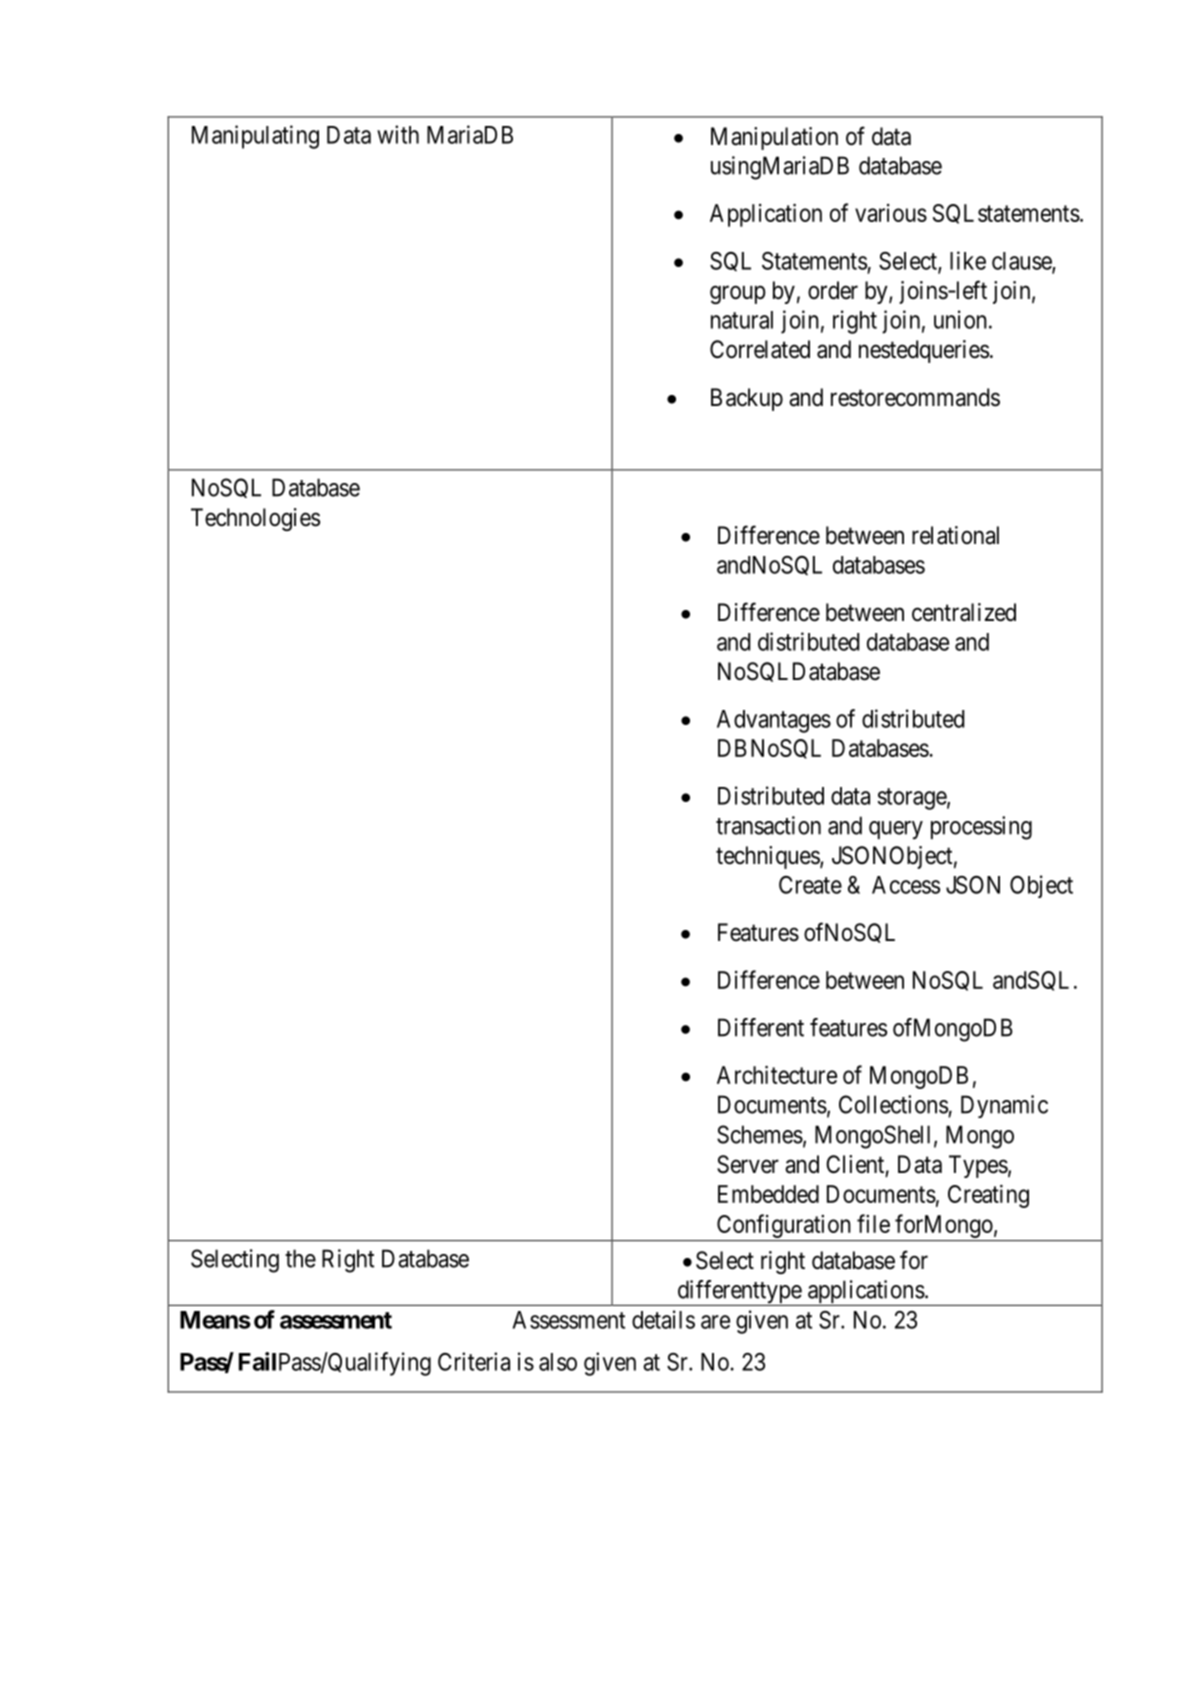 This screenshot has width=1193, height=1686. Describe the element at coordinates (300, 1258) in the screenshot. I see `the` at that location.
